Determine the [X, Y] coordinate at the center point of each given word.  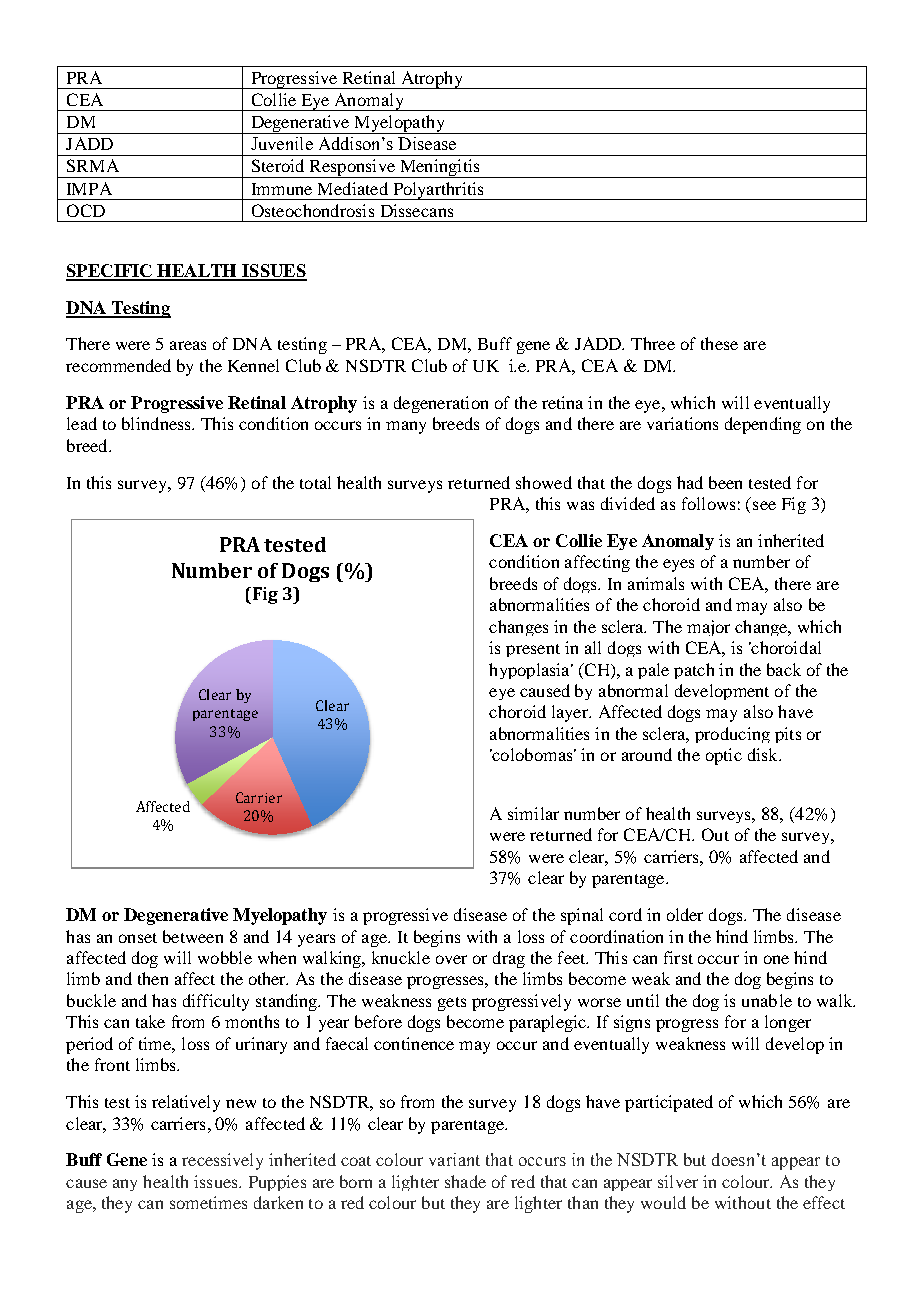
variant [454, 1159]
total [315, 482]
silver [678, 1181]
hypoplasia [530, 671]
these [719, 343]
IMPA [89, 188]
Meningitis [439, 168]
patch [694, 671]
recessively [222, 1161]
